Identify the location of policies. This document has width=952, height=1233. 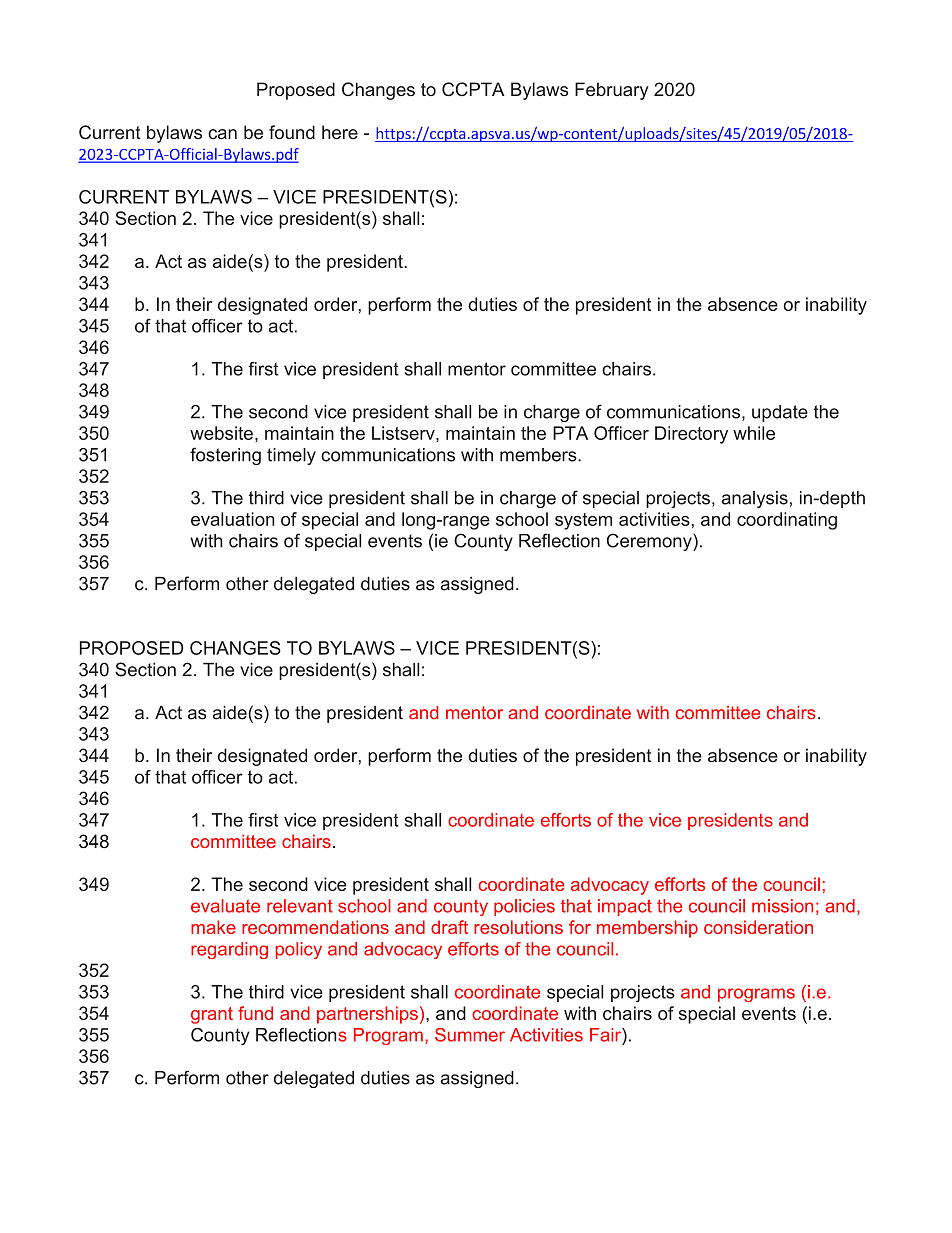
(524, 907).
